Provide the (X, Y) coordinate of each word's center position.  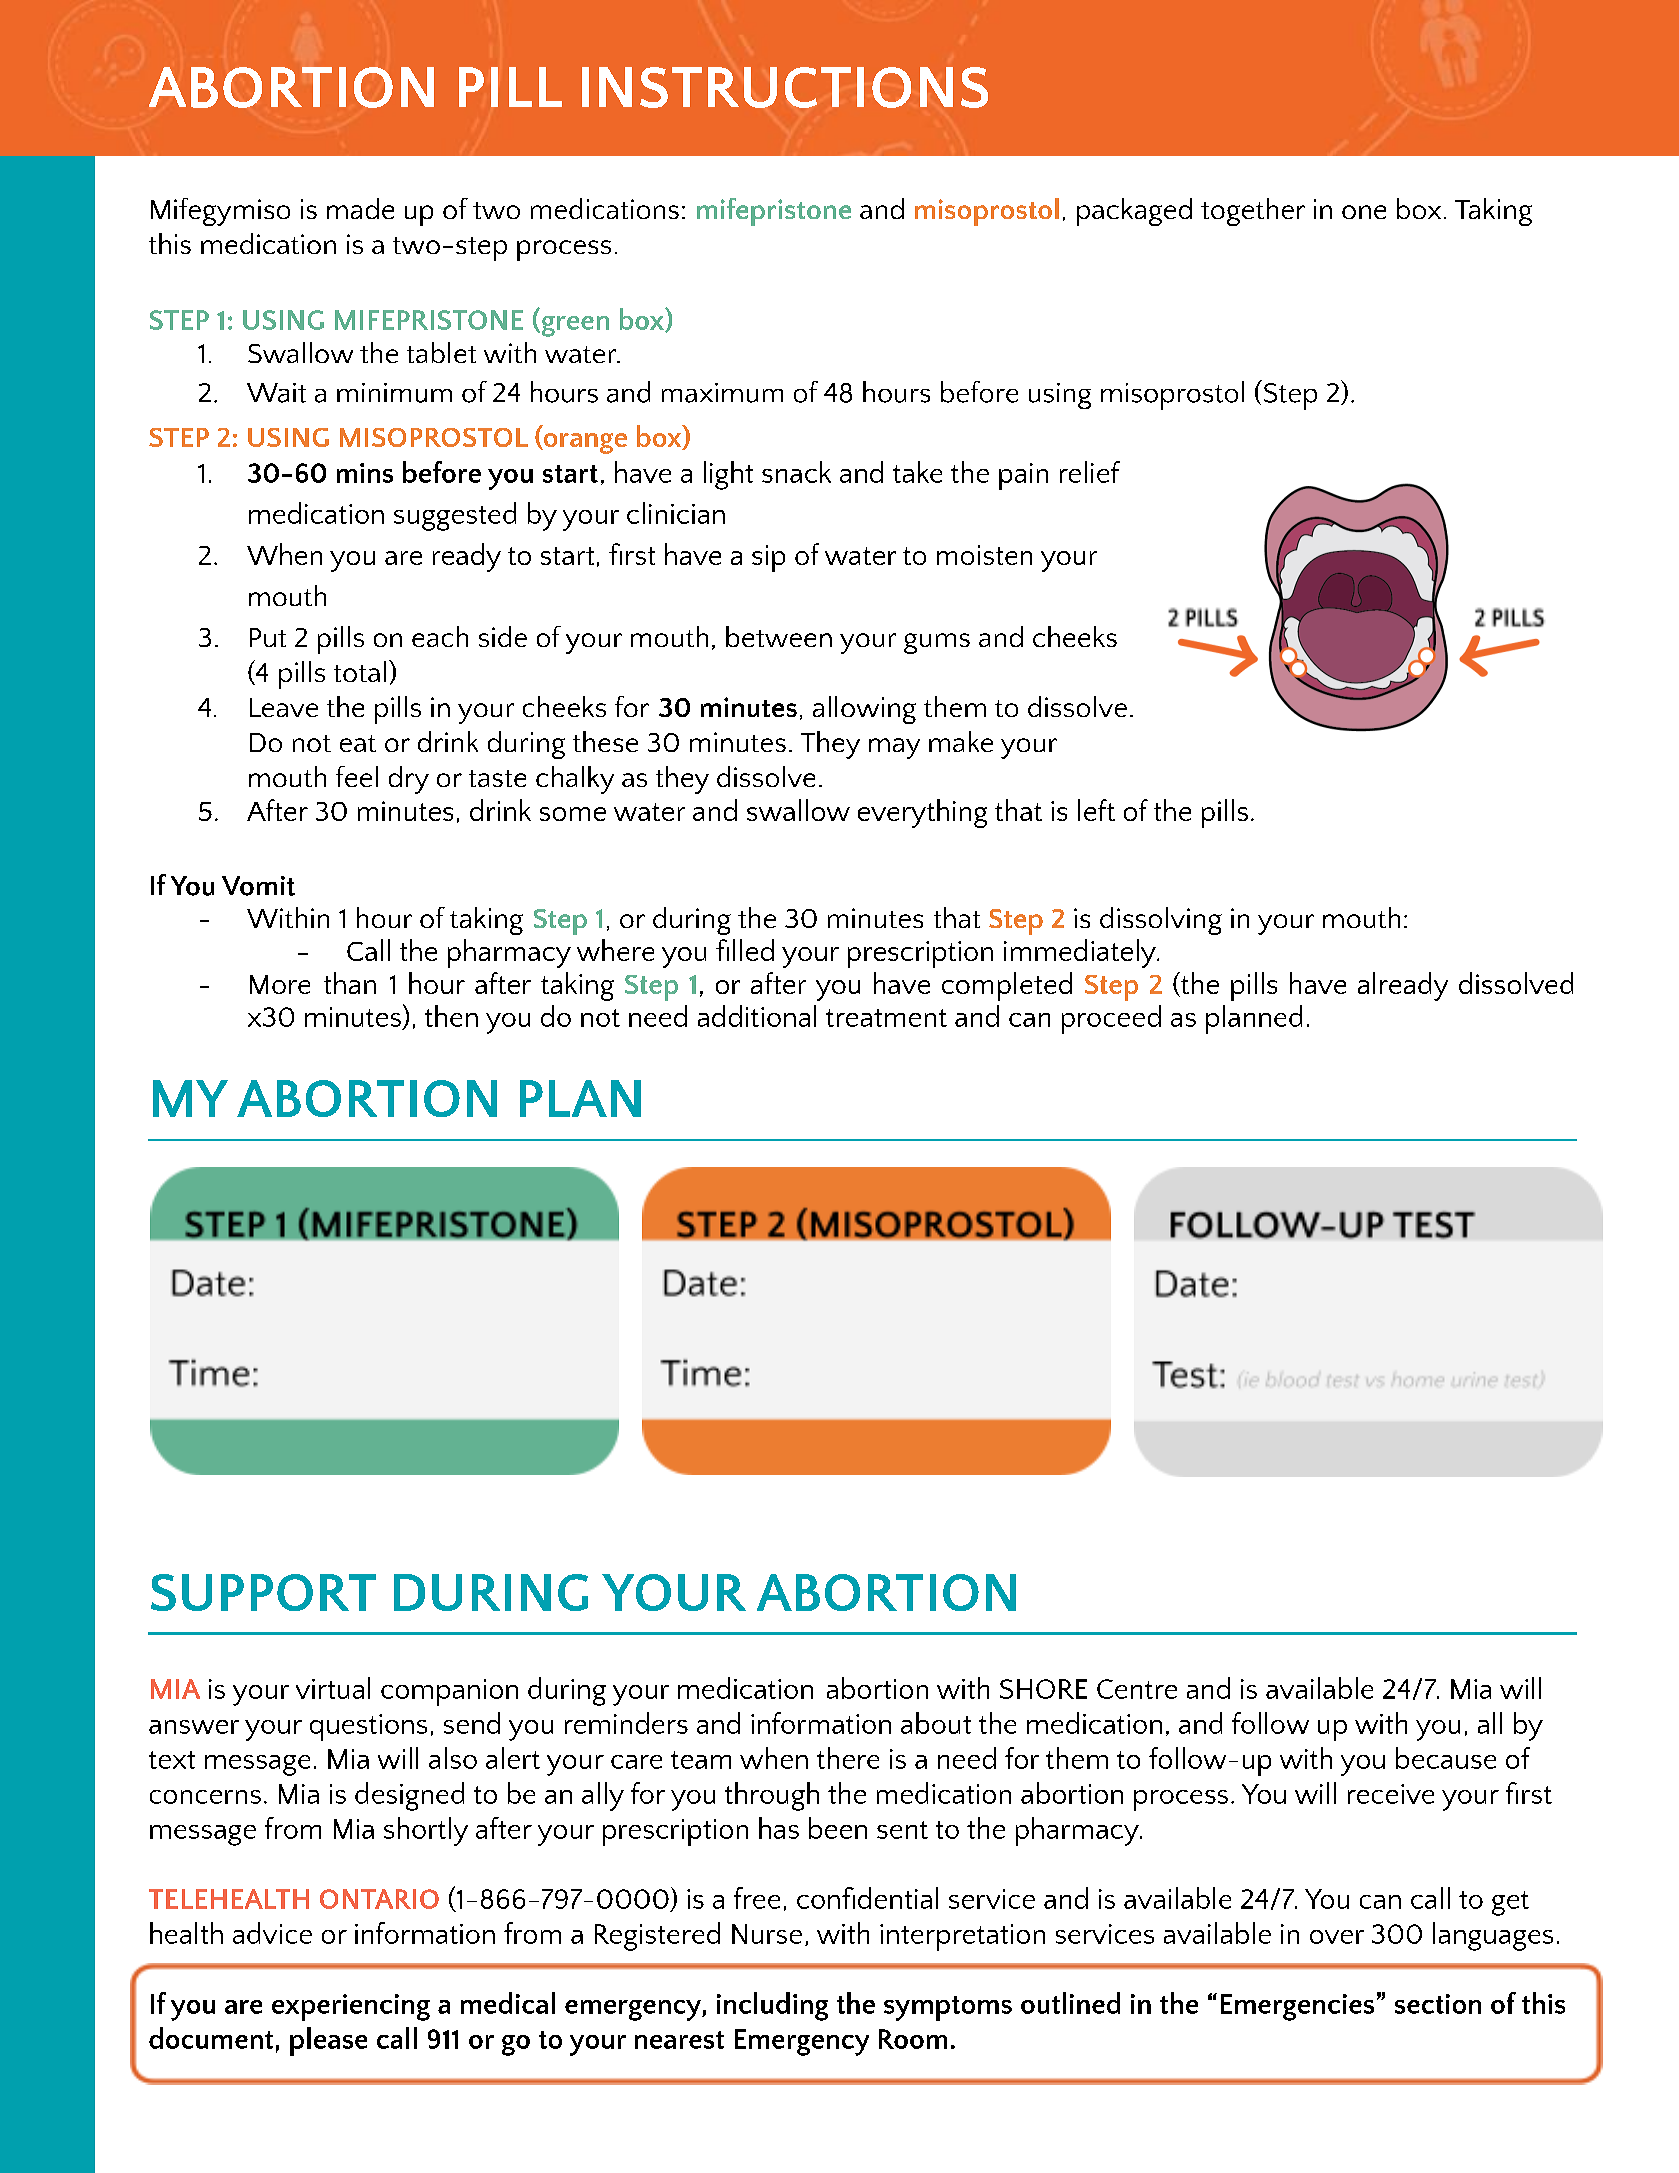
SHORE (1043, 1689)
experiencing (351, 2007)
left (1096, 810)
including (772, 2006)
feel (357, 776)
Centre (1137, 1689)
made (360, 208)
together (1253, 212)
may (894, 748)
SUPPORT (263, 1592)
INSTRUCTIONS (785, 87)
